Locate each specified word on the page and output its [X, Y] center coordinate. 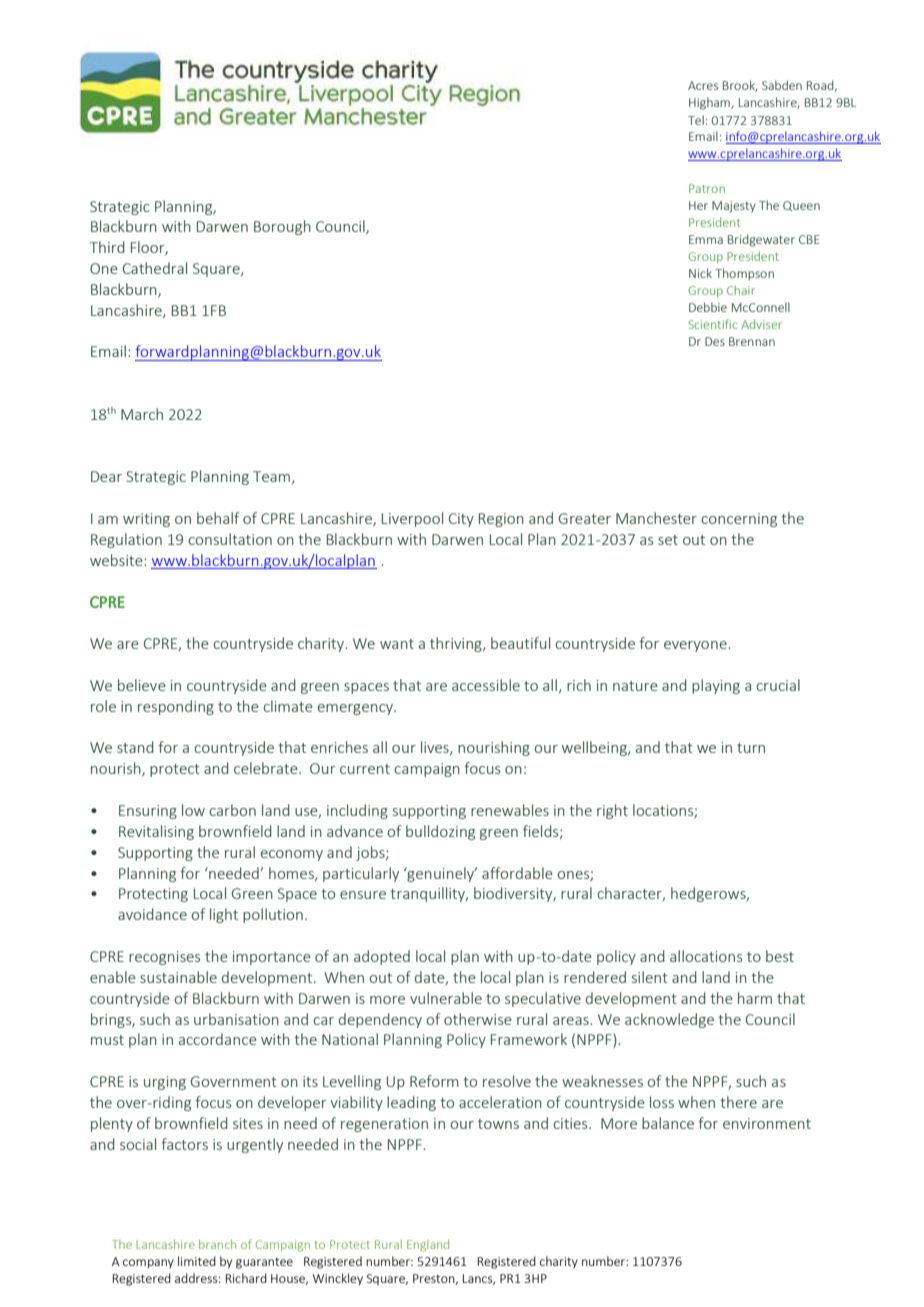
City [461, 520]
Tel [696, 120]
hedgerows [709, 894]
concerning [739, 520]
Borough [282, 227]
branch [217, 1244]
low [193, 810]
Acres [703, 85]
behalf [218, 518]
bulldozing [440, 832]
